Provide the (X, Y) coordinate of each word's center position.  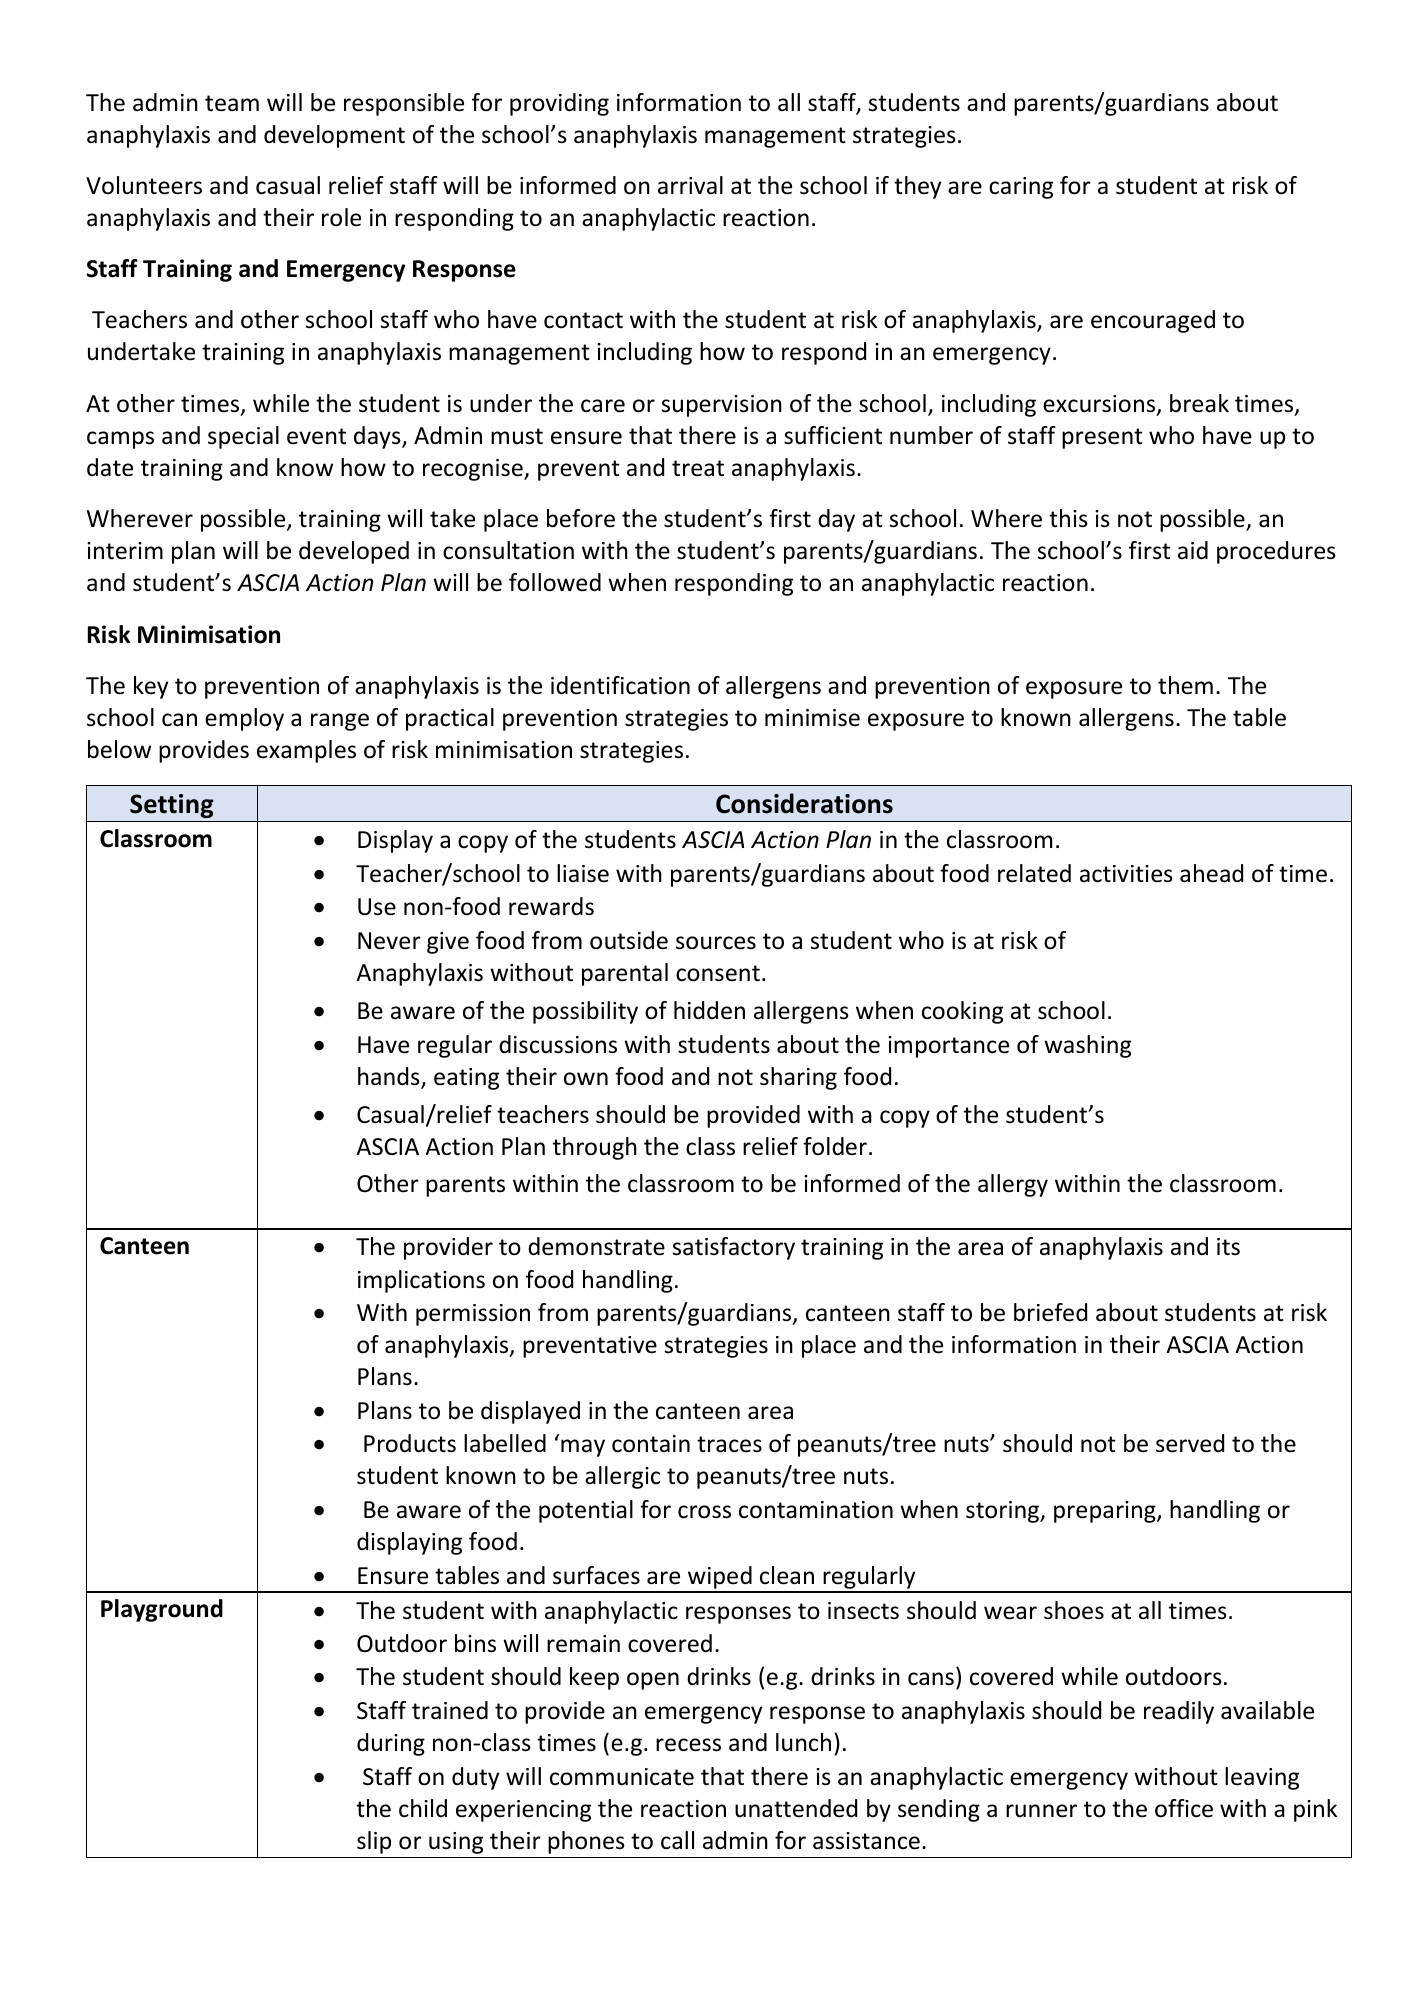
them (1185, 685)
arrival (690, 185)
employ (244, 719)
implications (421, 1281)
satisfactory (734, 1248)
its (1228, 1247)
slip (374, 1842)
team (232, 103)
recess (688, 1745)
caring (1021, 188)
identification (620, 685)
